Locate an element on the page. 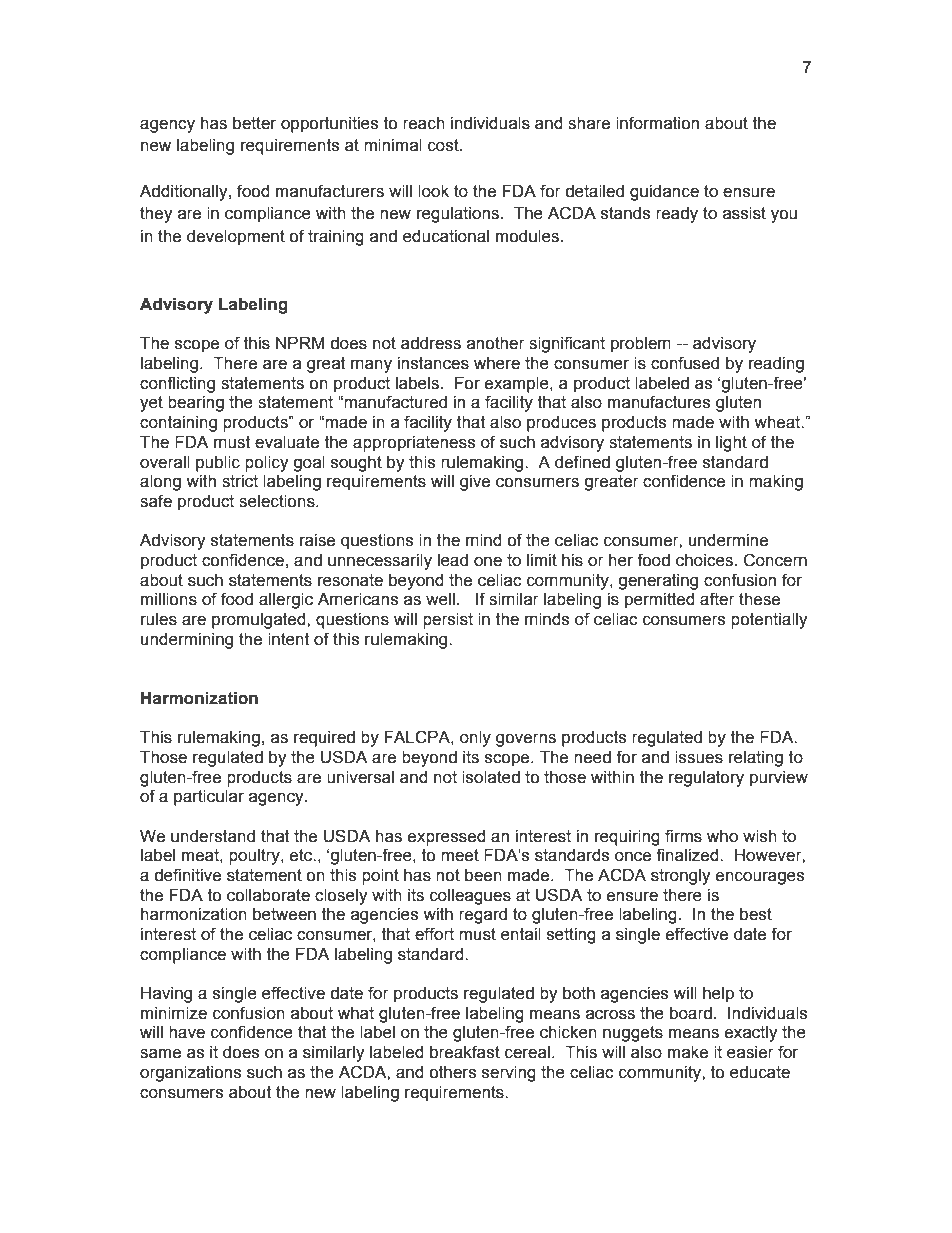  well is located at coordinates (440, 599).
